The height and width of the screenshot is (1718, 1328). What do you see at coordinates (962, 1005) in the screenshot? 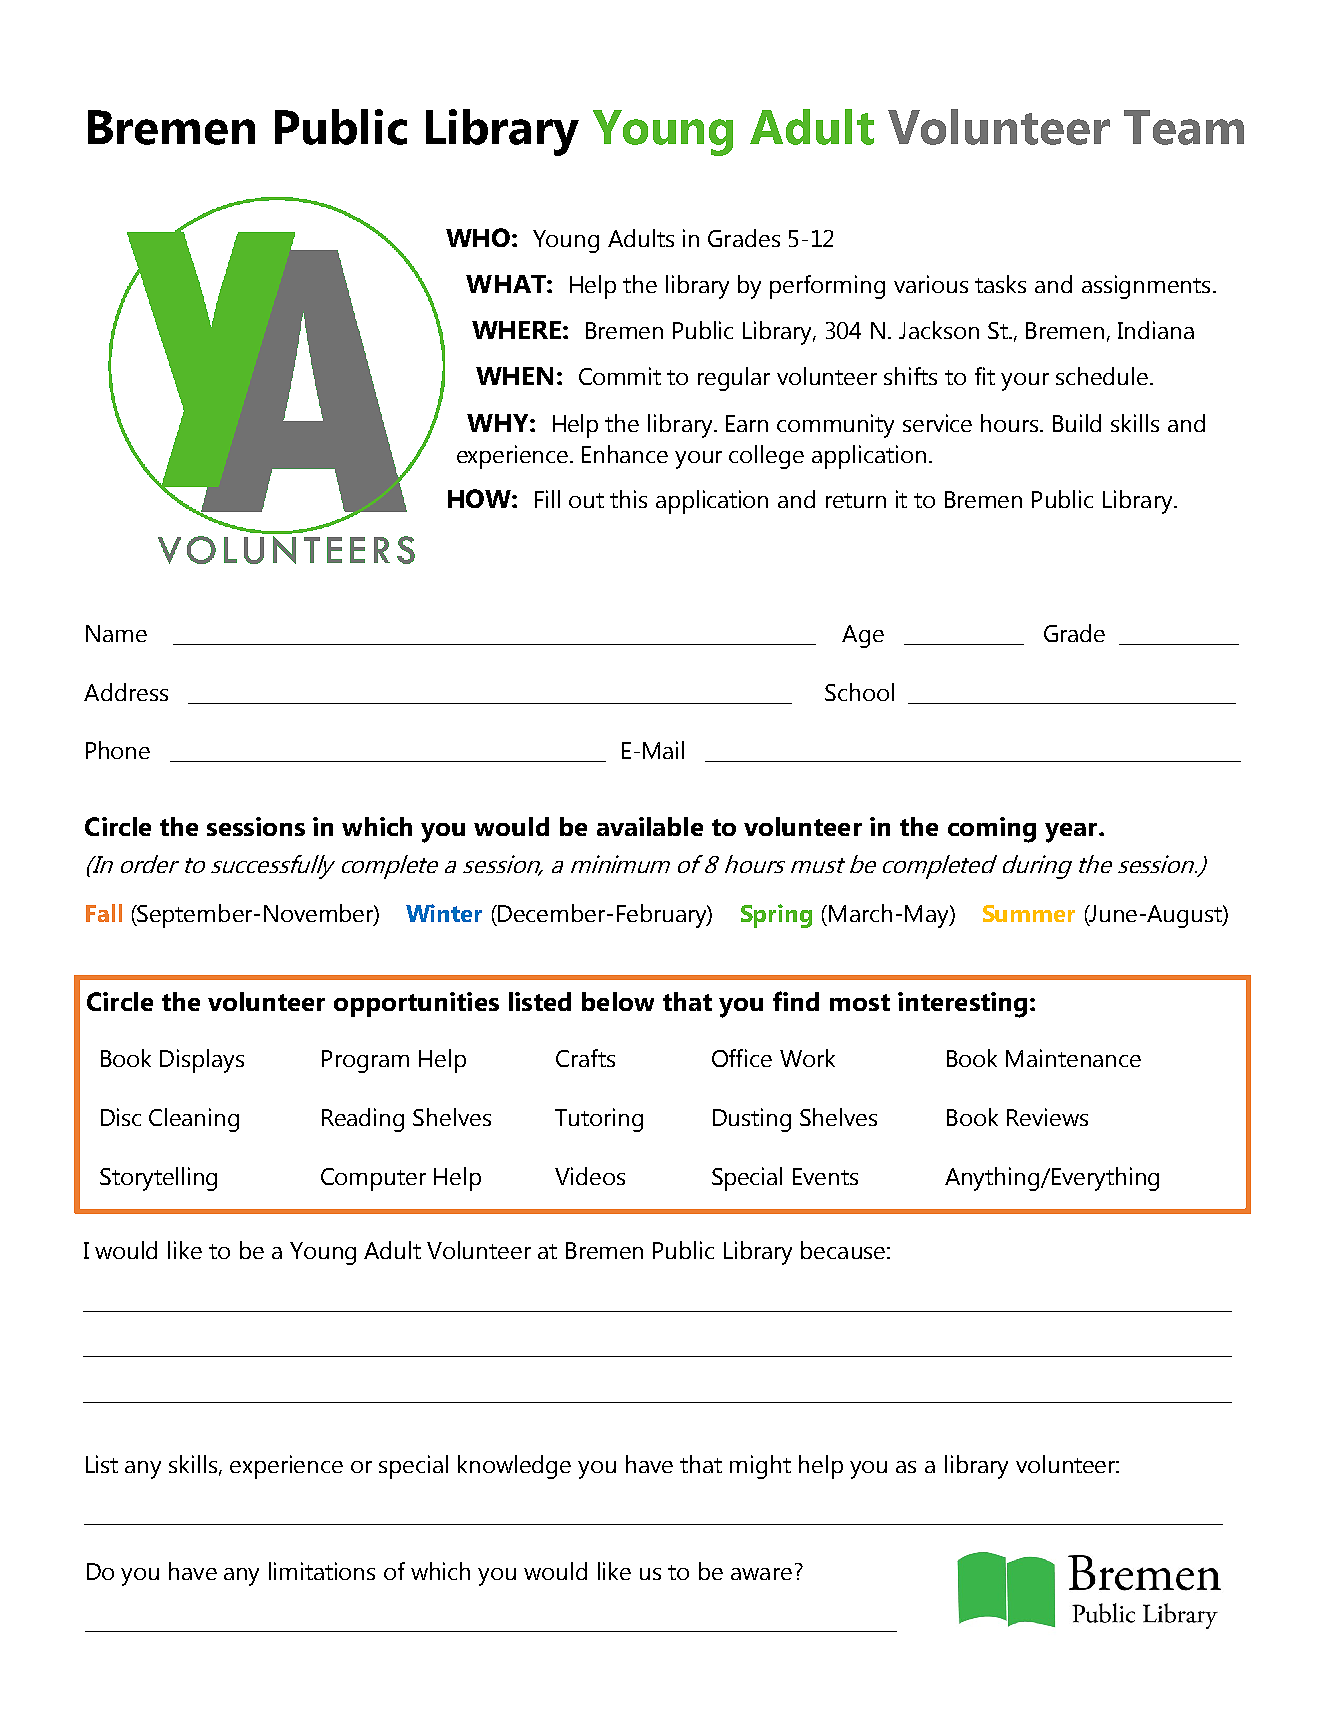
I see `interesting` at bounding box center [962, 1005].
